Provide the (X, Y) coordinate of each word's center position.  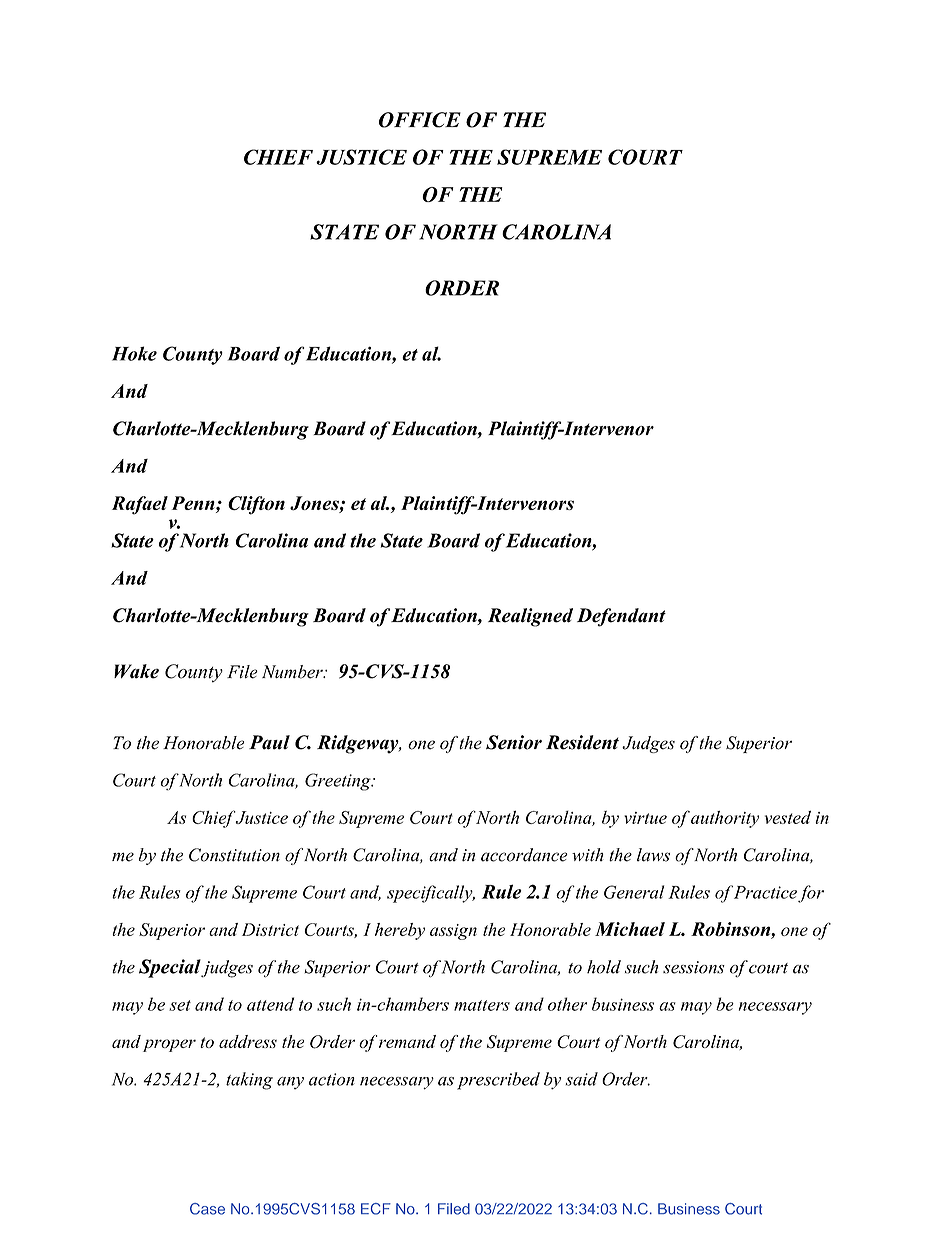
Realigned (530, 617)
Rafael (140, 505)
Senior (514, 742)
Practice (765, 892)
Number (293, 672)
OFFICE (420, 120)
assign (453, 932)
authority (725, 819)
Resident (582, 742)
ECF (376, 1209)
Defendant (621, 617)
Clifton (256, 505)
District (270, 929)
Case (207, 1209)
